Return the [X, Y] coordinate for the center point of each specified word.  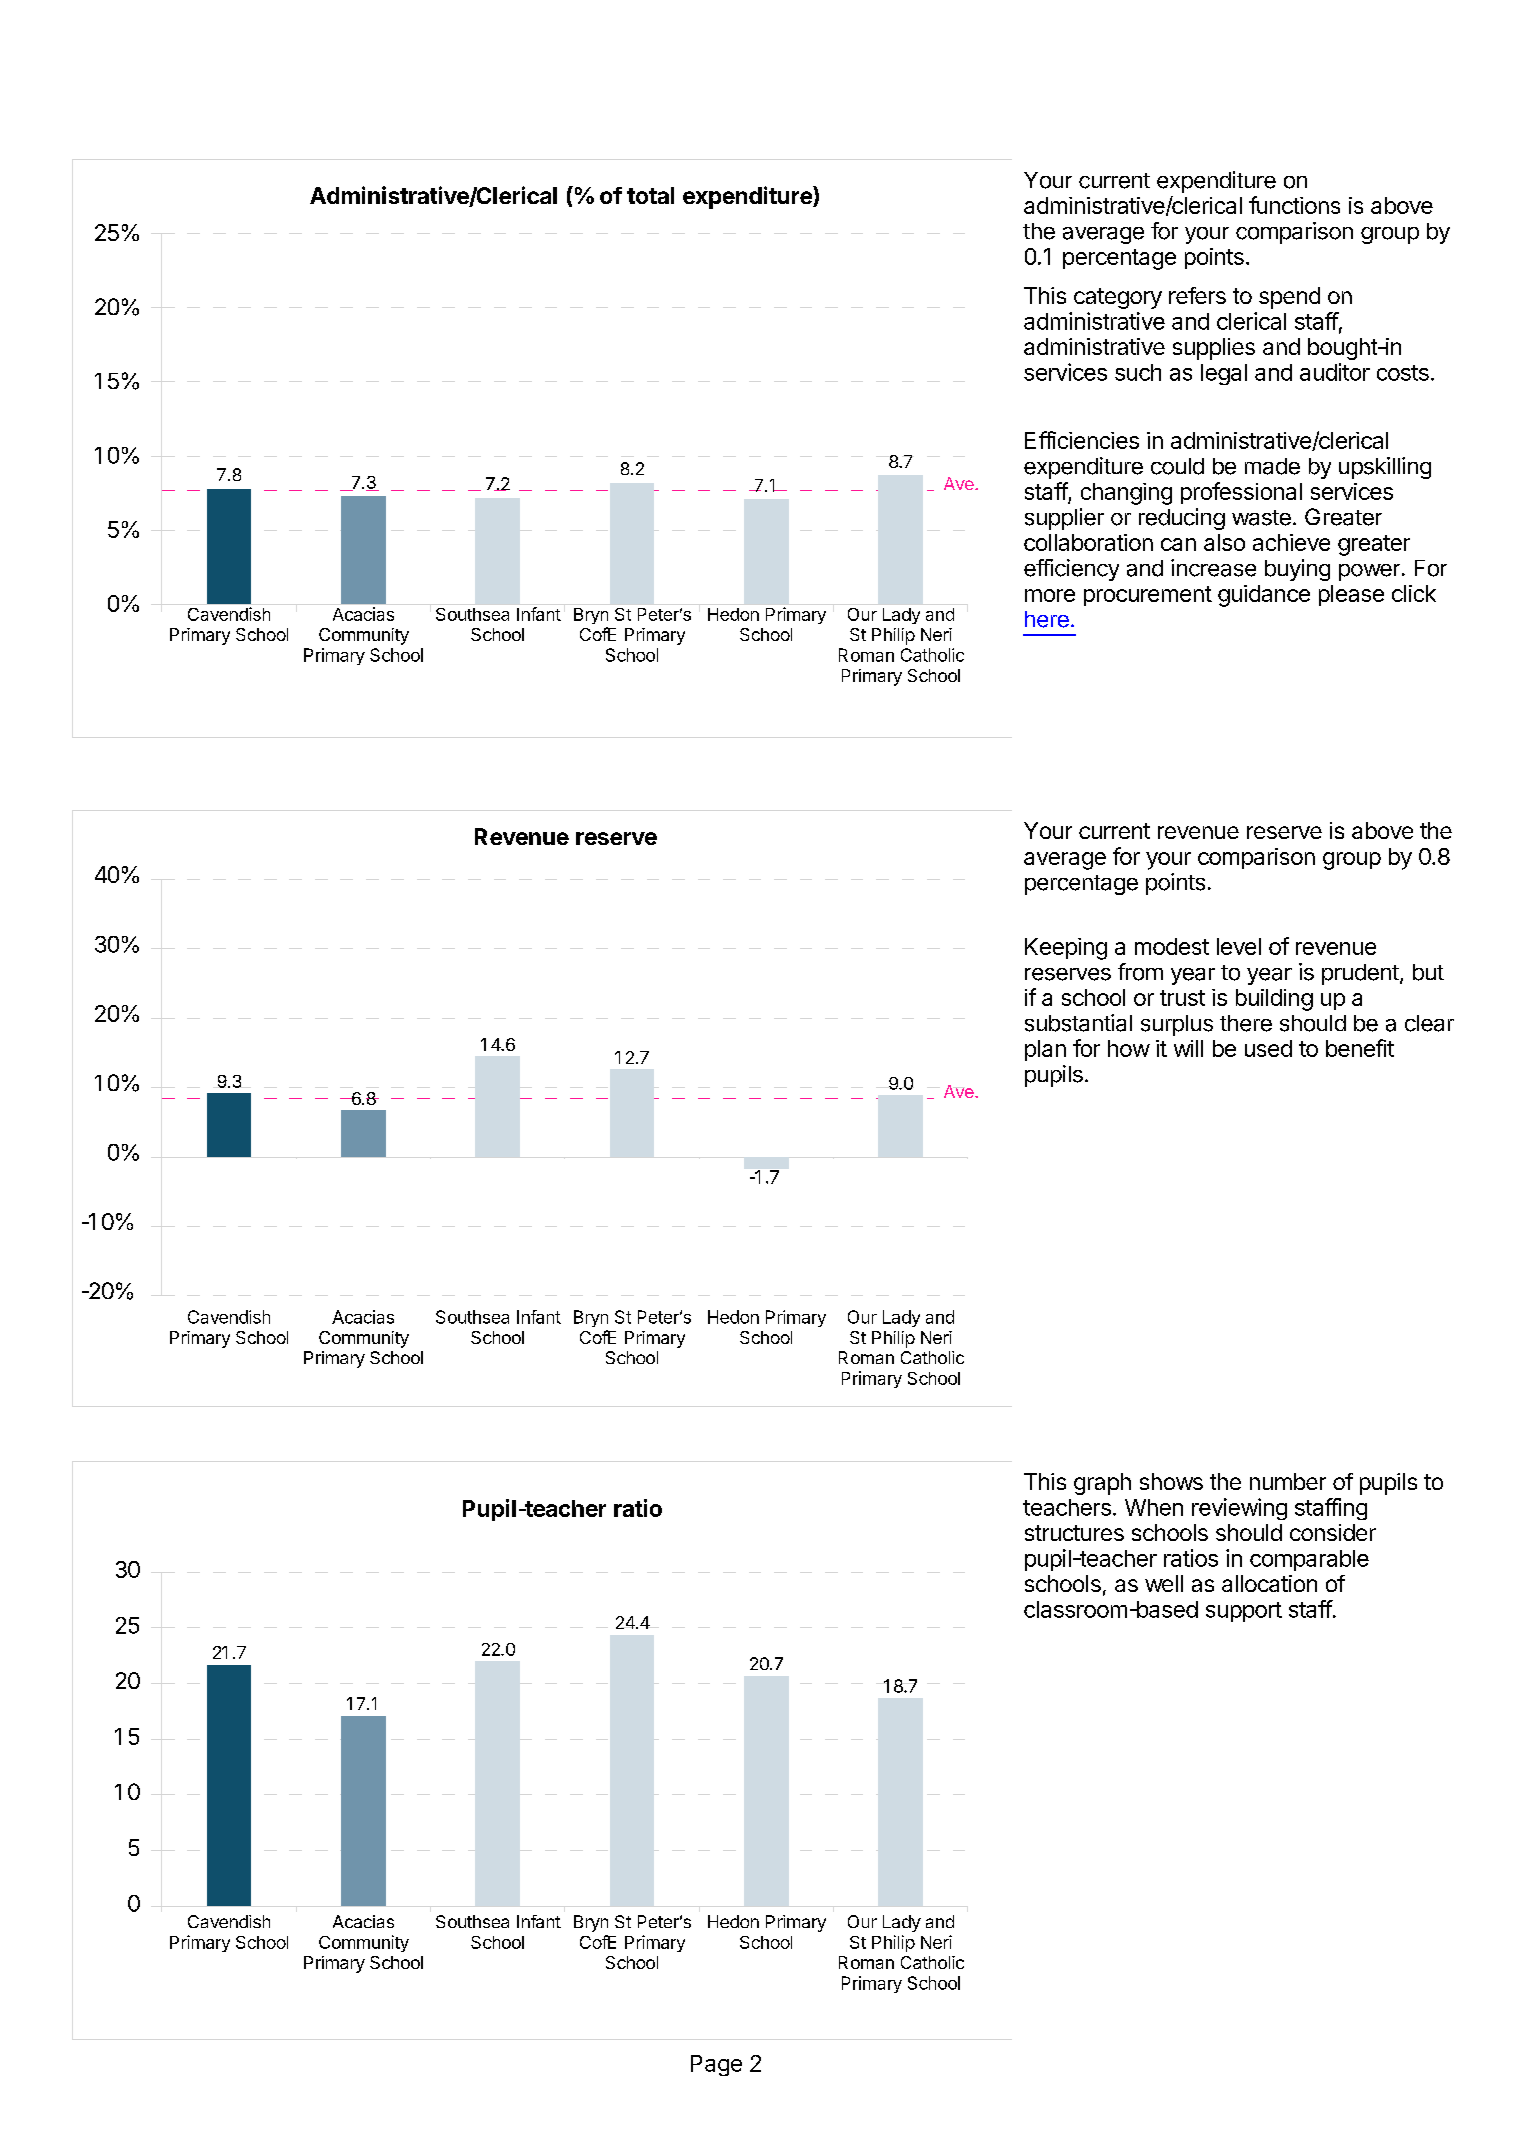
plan [1045, 1050]
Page [716, 2065]
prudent [1360, 974]
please [1351, 595]
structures [1074, 1533]
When [1154, 1507]
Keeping [1066, 949]
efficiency [1071, 570]
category [1118, 298]
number [1288, 1481]
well [1164, 1583]
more [1050, 595]
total [650, 195]
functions [1294, 205]
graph [1102, 1484]
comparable [1309, 1560]
